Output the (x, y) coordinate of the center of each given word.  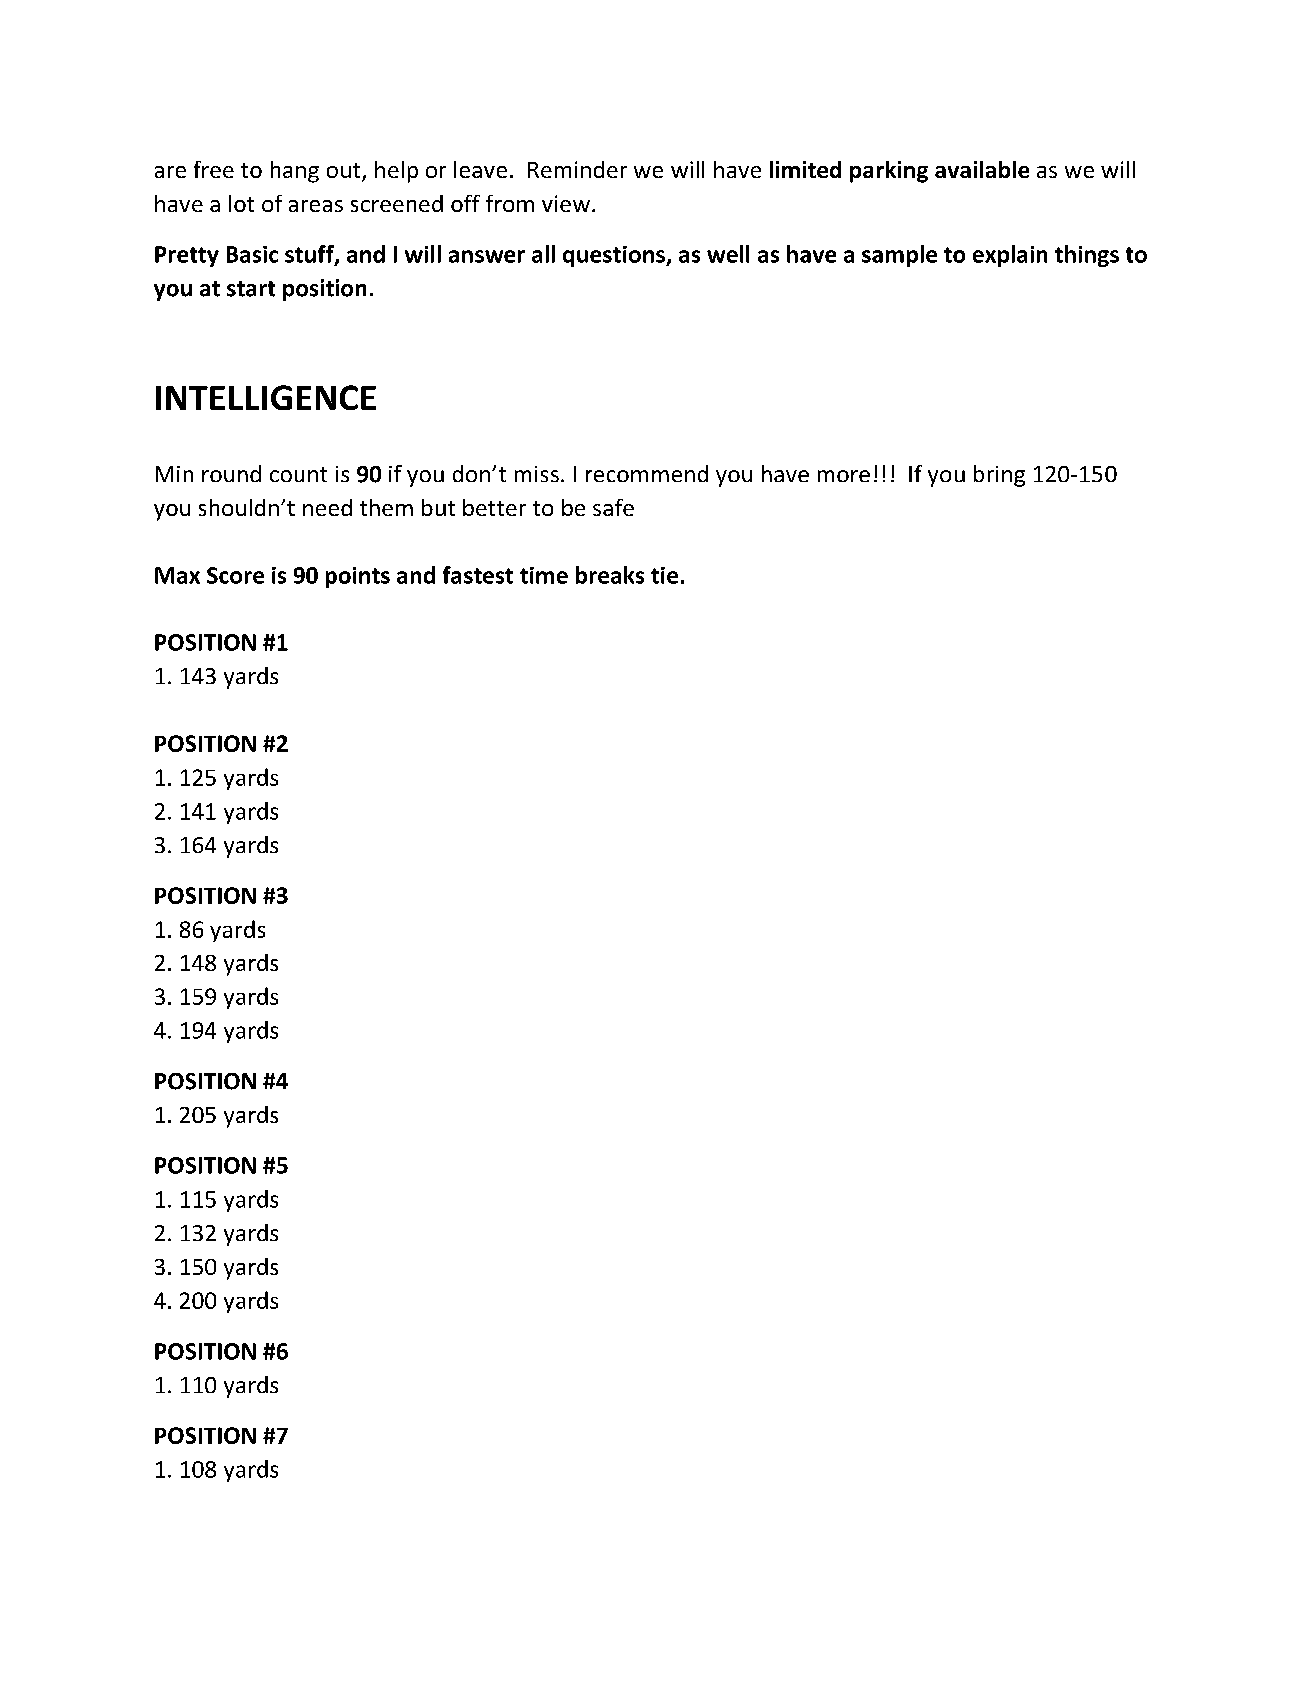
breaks (610, 575)
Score (235, 575)
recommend (647, 473)
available (982, 169)
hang (295, 172)
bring (999, 476)
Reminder (577, 169)
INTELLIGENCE (266, 397)
